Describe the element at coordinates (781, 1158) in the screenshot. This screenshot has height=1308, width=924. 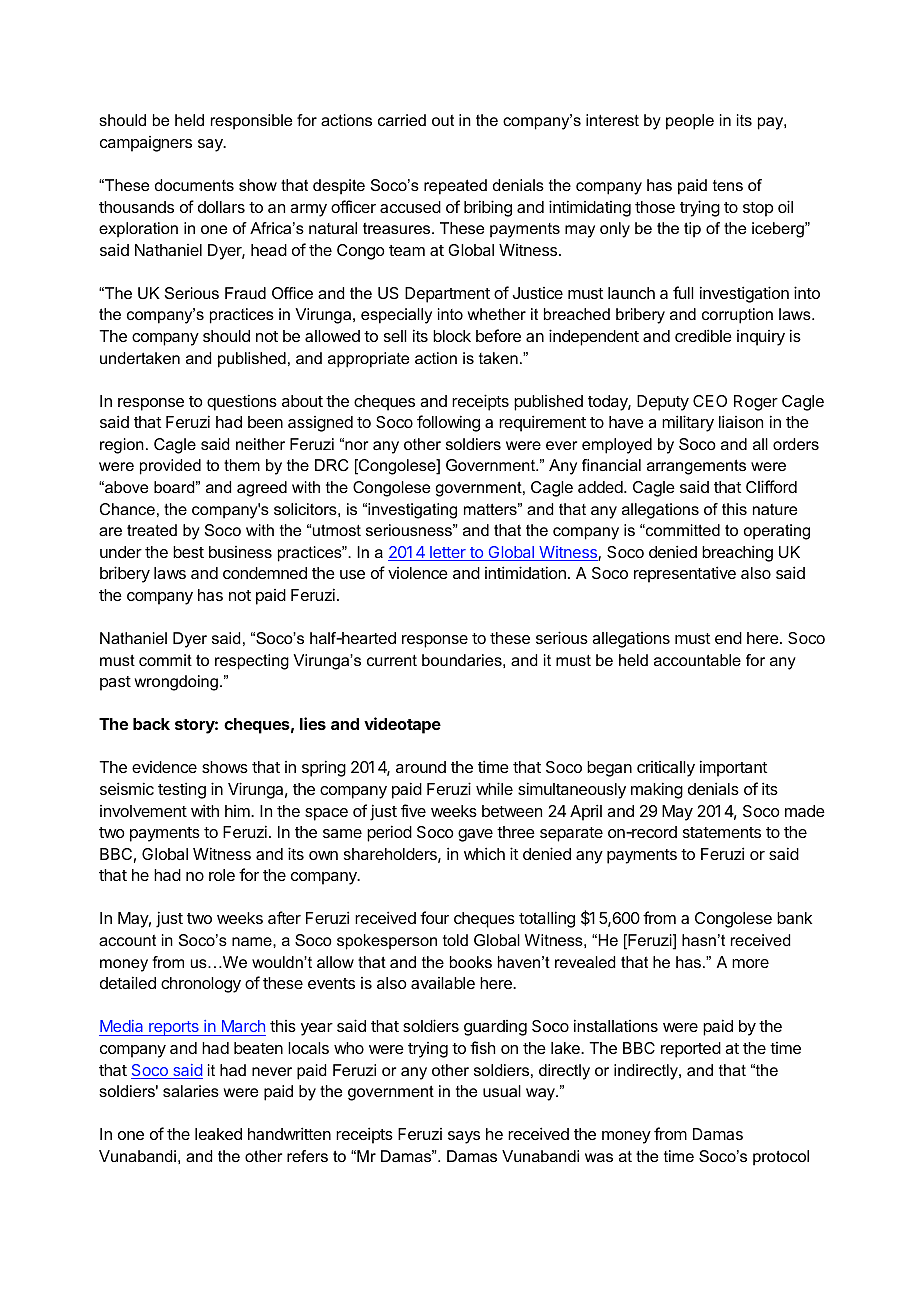
I see `protocol` at that location.
